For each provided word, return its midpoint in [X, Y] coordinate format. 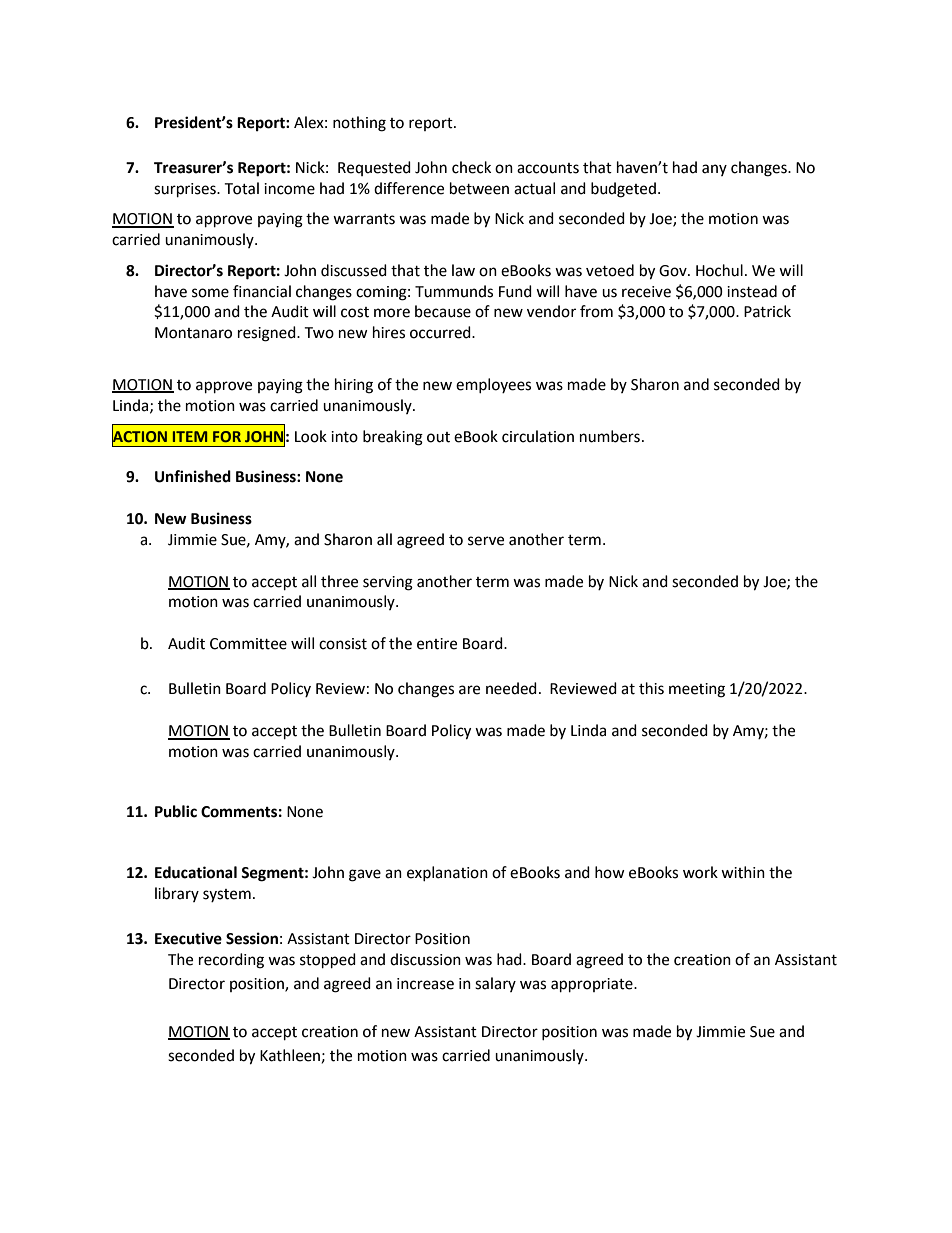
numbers [610, 436]
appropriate [593, 985]
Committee [248, 644]
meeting [697, 690]
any [714, 170]
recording [231, 961]
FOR [227, 436]
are [469, 690]
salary [495, 984]
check [471, 167]
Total [241, 188]
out [438, 437]
